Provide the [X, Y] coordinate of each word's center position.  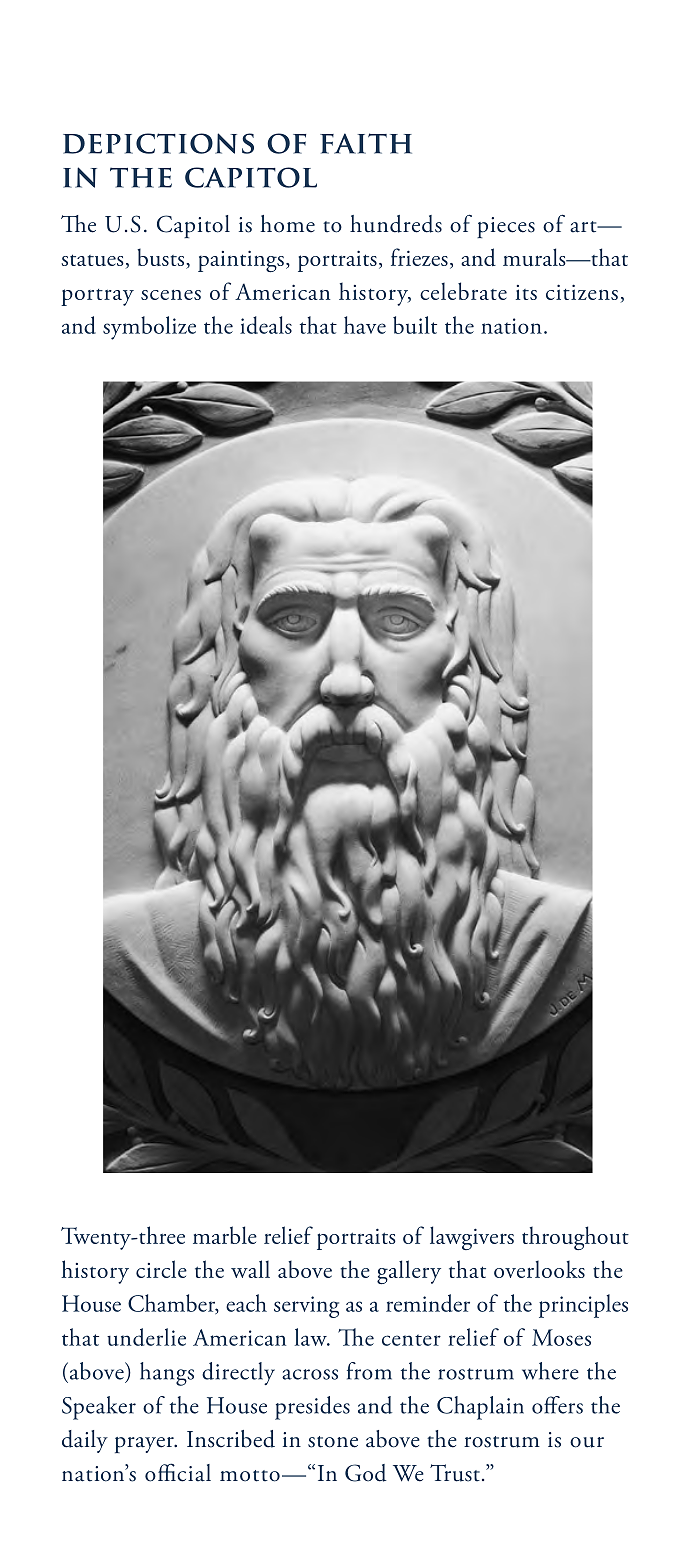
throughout [575, 1238]
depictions [158, 143]
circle [161, 1269]
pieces [506, 227]
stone [333, 1442]
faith [366, 143]
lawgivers [472, 1238]
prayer [145, 1445]
